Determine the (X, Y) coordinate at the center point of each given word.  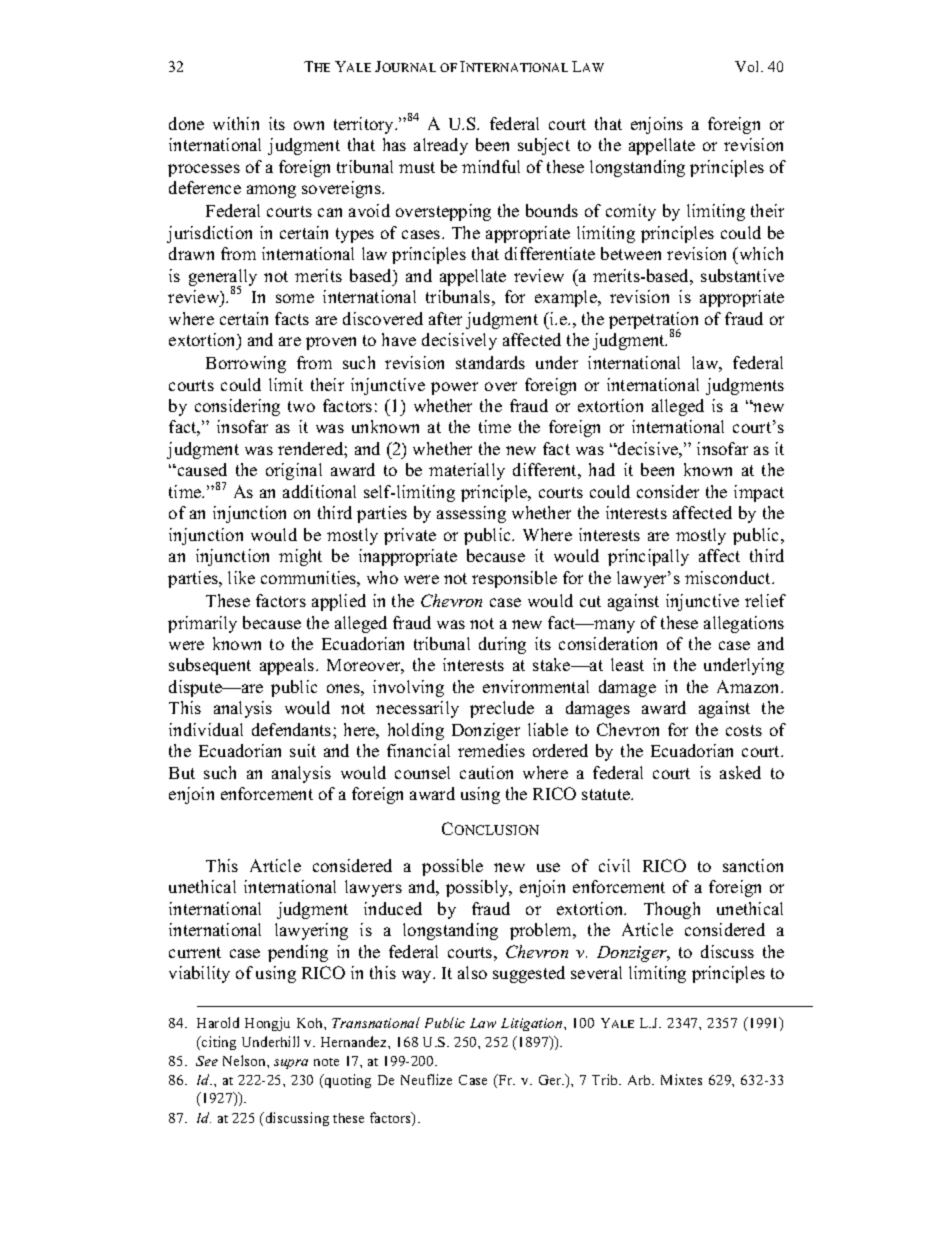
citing (218, 1043)
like (241, 577)
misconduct (729, 577)
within (236, 123)
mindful (491, 166)
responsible (514, 579)
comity (631, 212)
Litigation (533, 1024)
